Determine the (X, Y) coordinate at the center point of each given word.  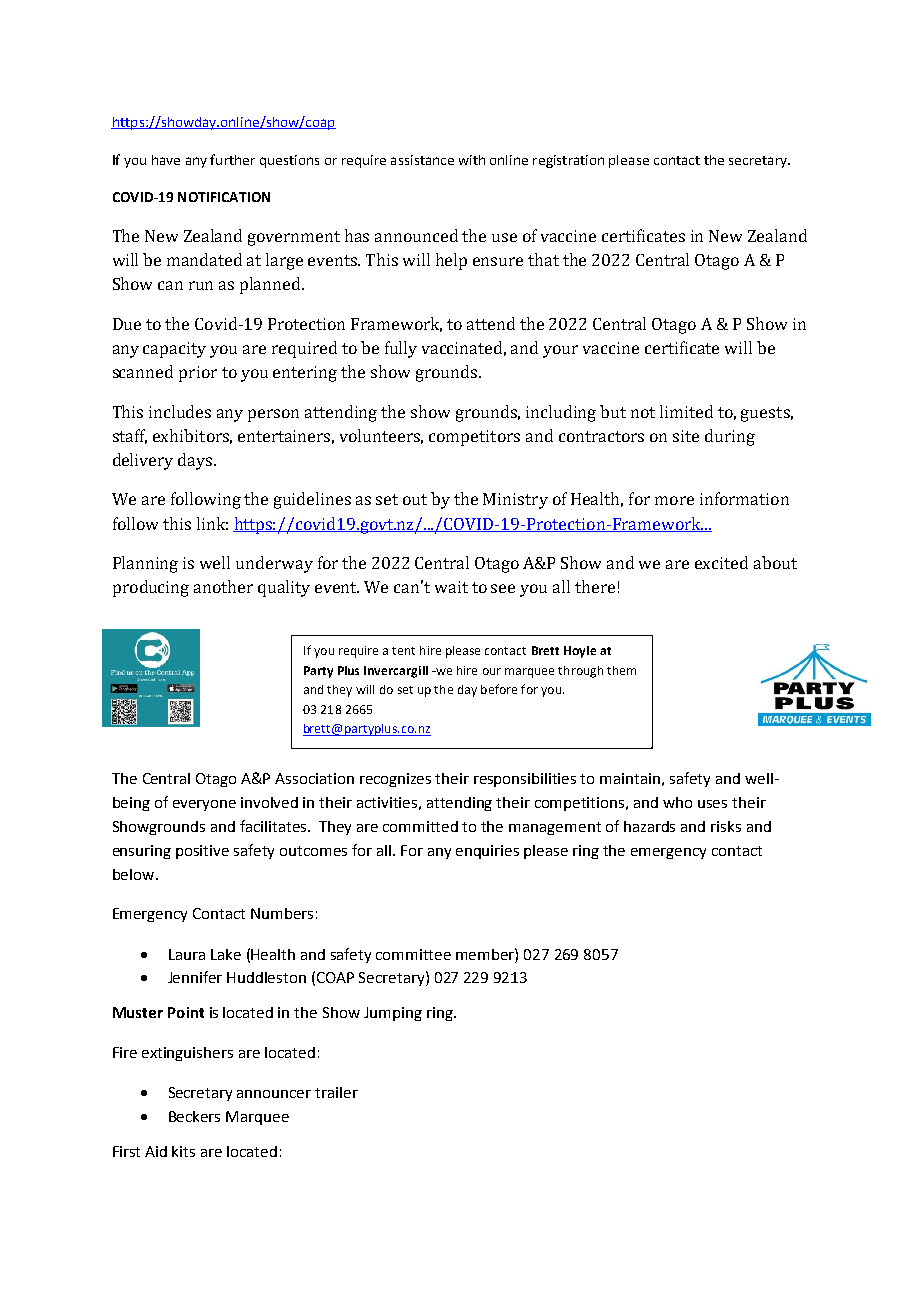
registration (568, 161)
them (621, 670)
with (472, 160)
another (223, 586)
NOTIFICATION (224, 197)
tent (403, 651)
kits (183, 1151)
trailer (336, 1092)
